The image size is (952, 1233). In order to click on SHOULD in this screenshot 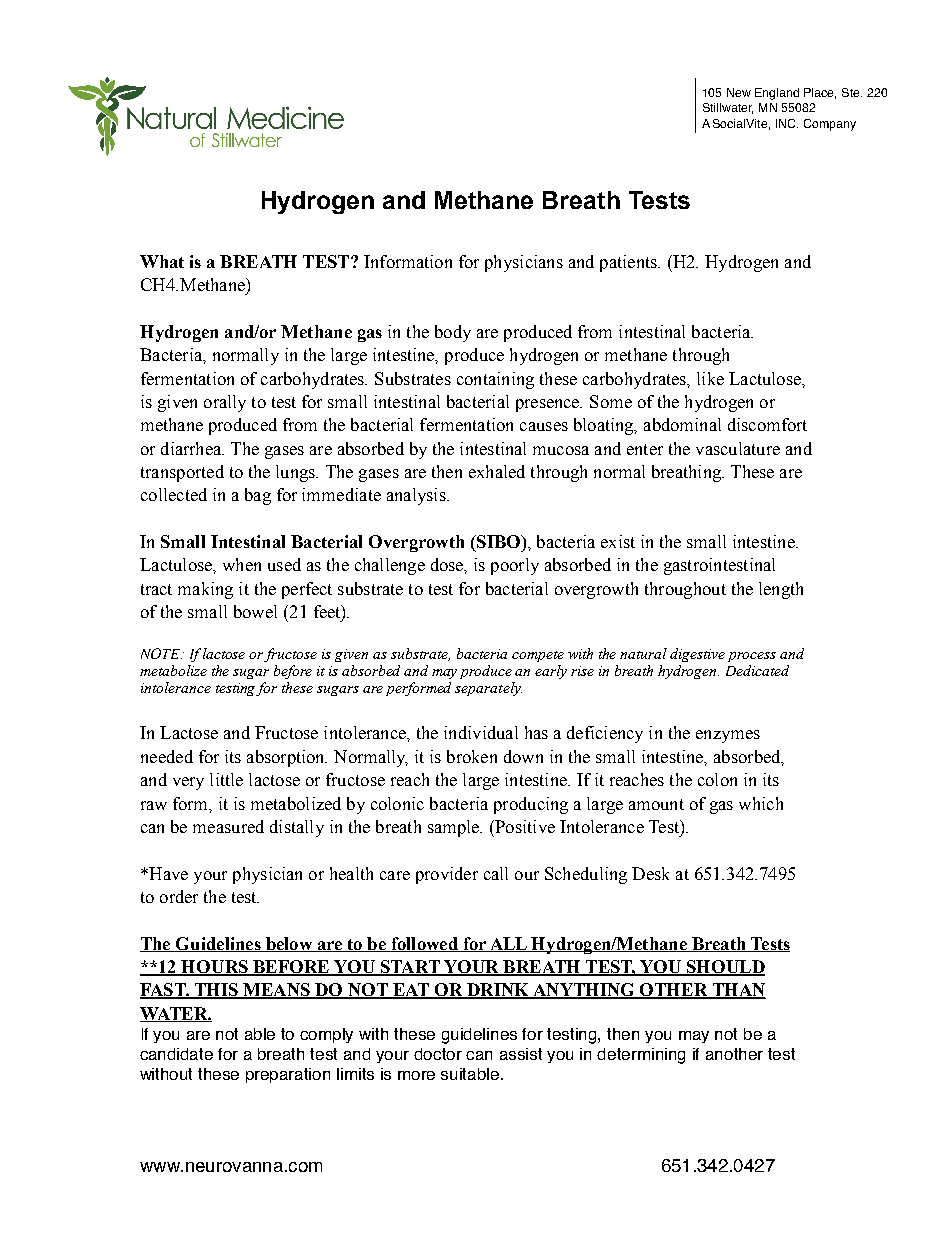, I will do `click(725, 968)`.
